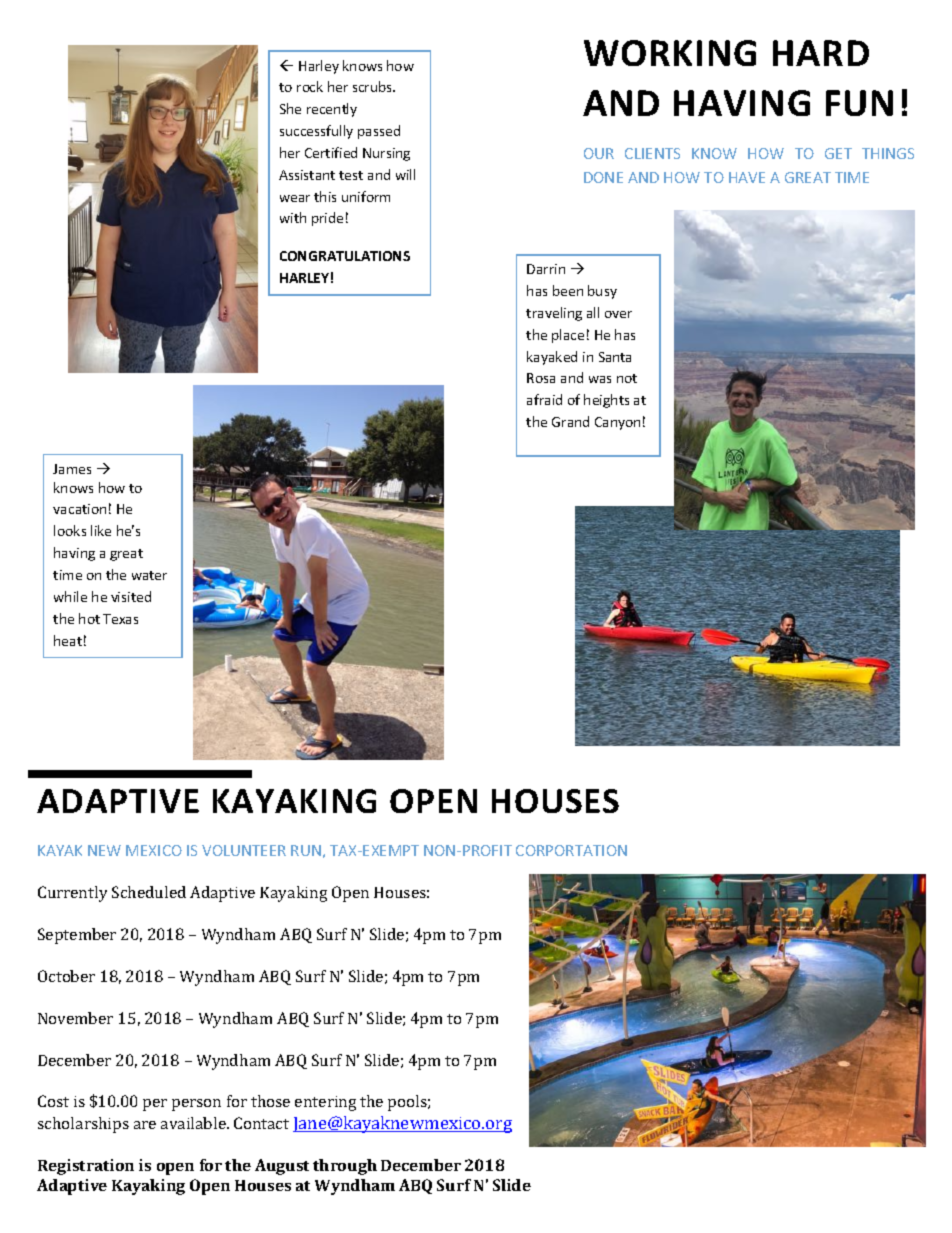 Image resolution: width=952 pixels, height=1233 pixels. Describe the element at coordinates (149, 892) in the screenshot. I see `Scheduled` at that location.
